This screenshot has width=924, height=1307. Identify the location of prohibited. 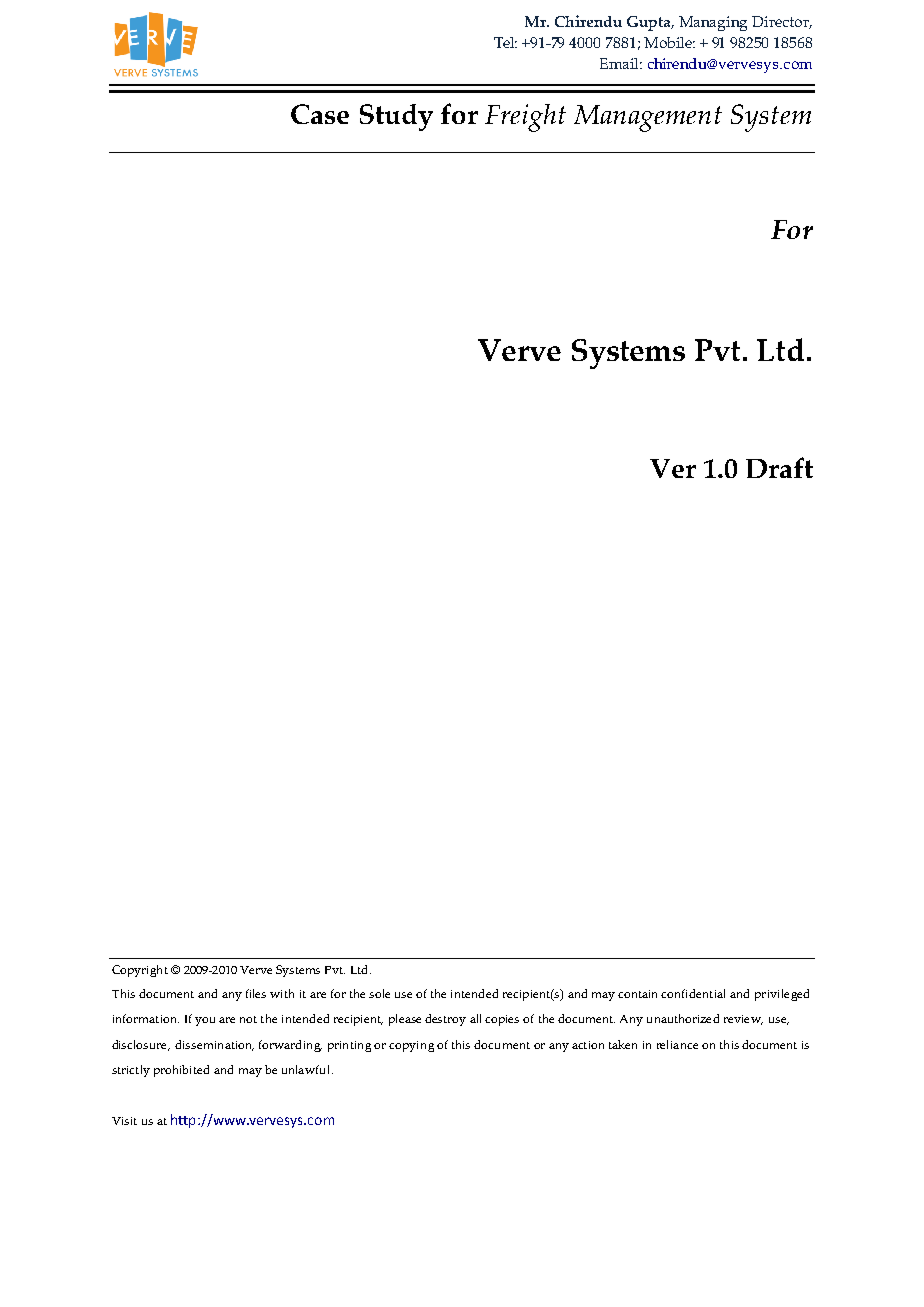
(181, 1071).
